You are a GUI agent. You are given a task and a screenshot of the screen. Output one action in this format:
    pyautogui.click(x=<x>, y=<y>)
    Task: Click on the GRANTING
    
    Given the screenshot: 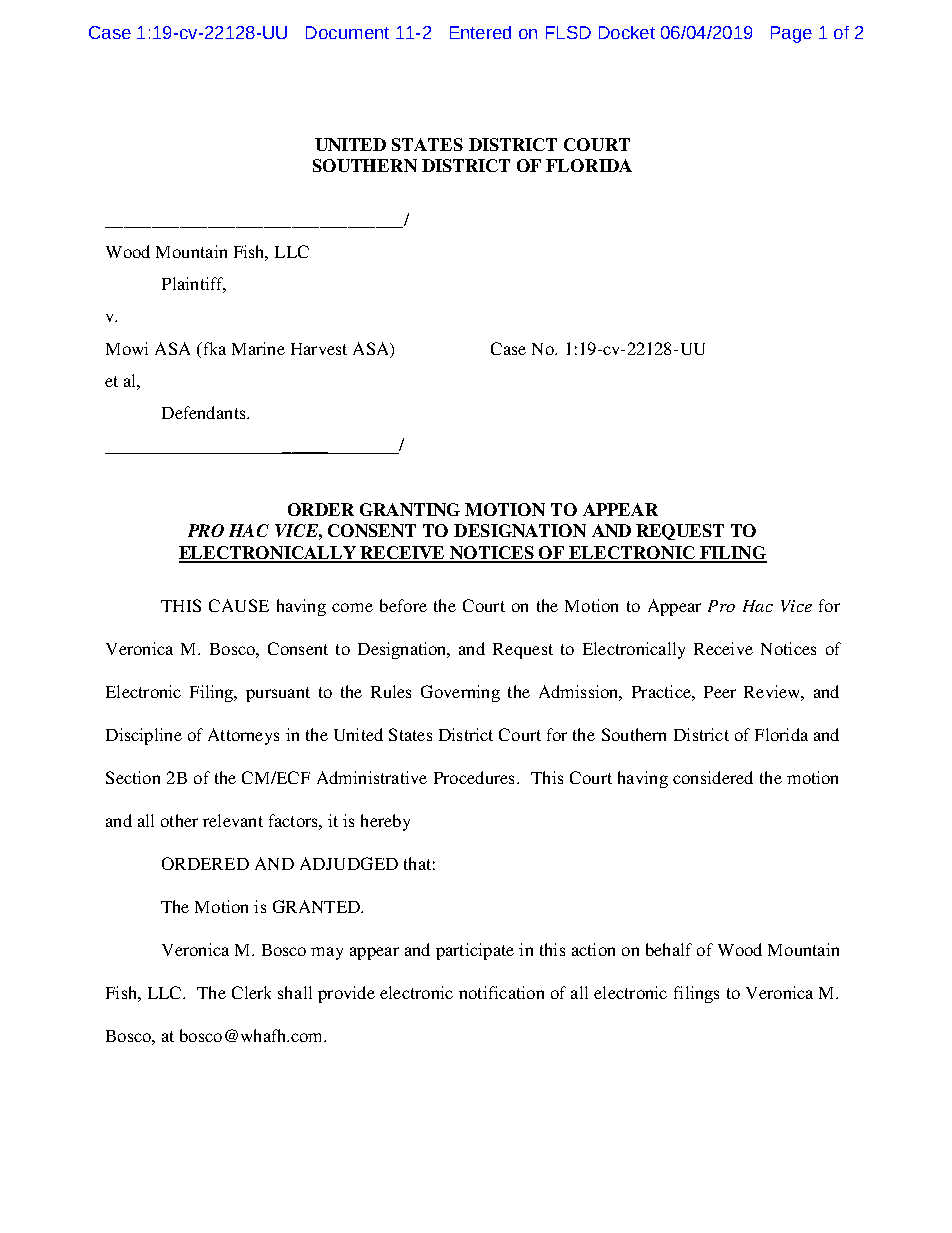 What is the action you would take?
    pyautogui.click(x=410, y=509)
